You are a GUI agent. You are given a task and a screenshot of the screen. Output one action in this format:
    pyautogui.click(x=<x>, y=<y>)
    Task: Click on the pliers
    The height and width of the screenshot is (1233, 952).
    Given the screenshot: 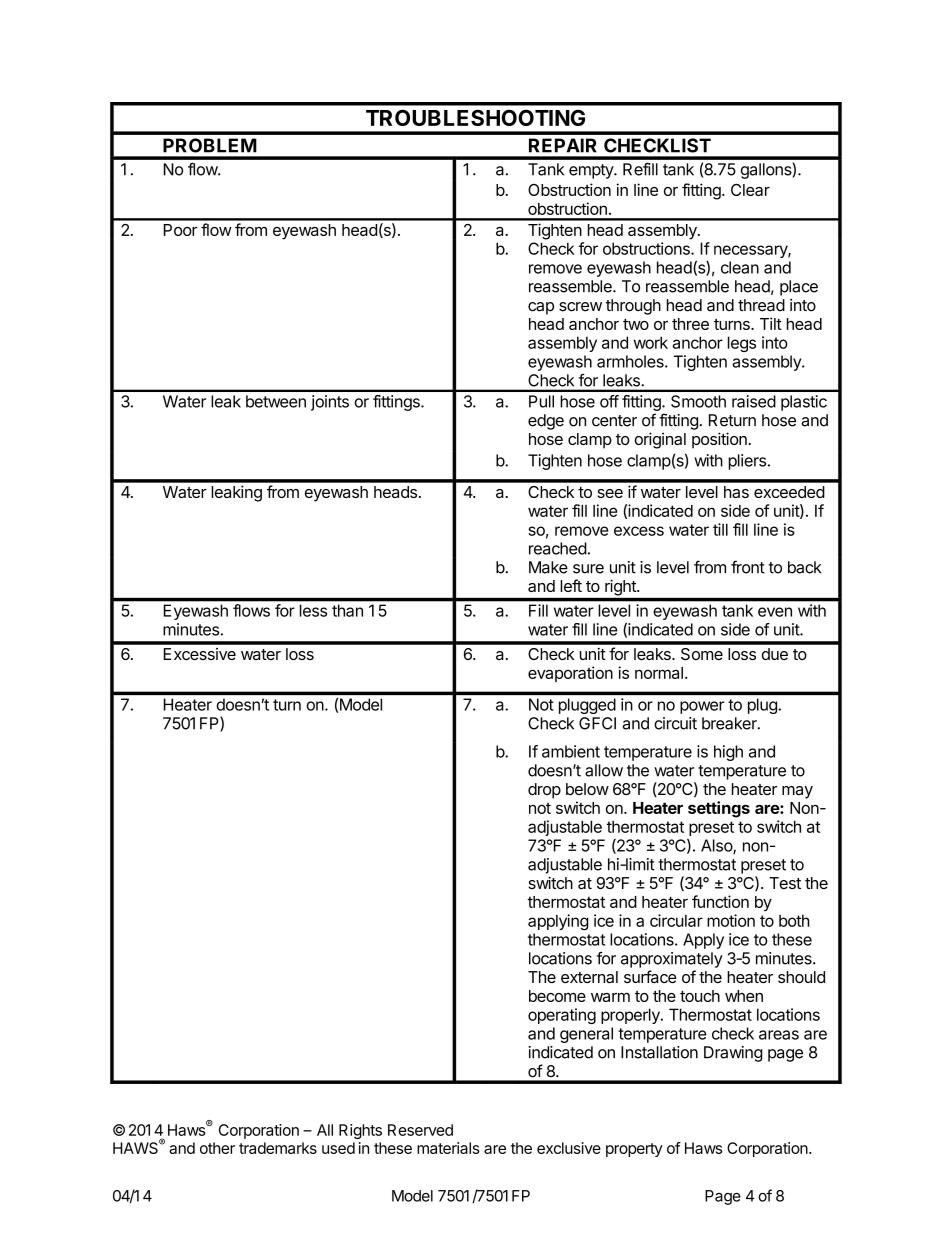 What is the action you would take?
    pyautogui.click(x=747, y=462)
